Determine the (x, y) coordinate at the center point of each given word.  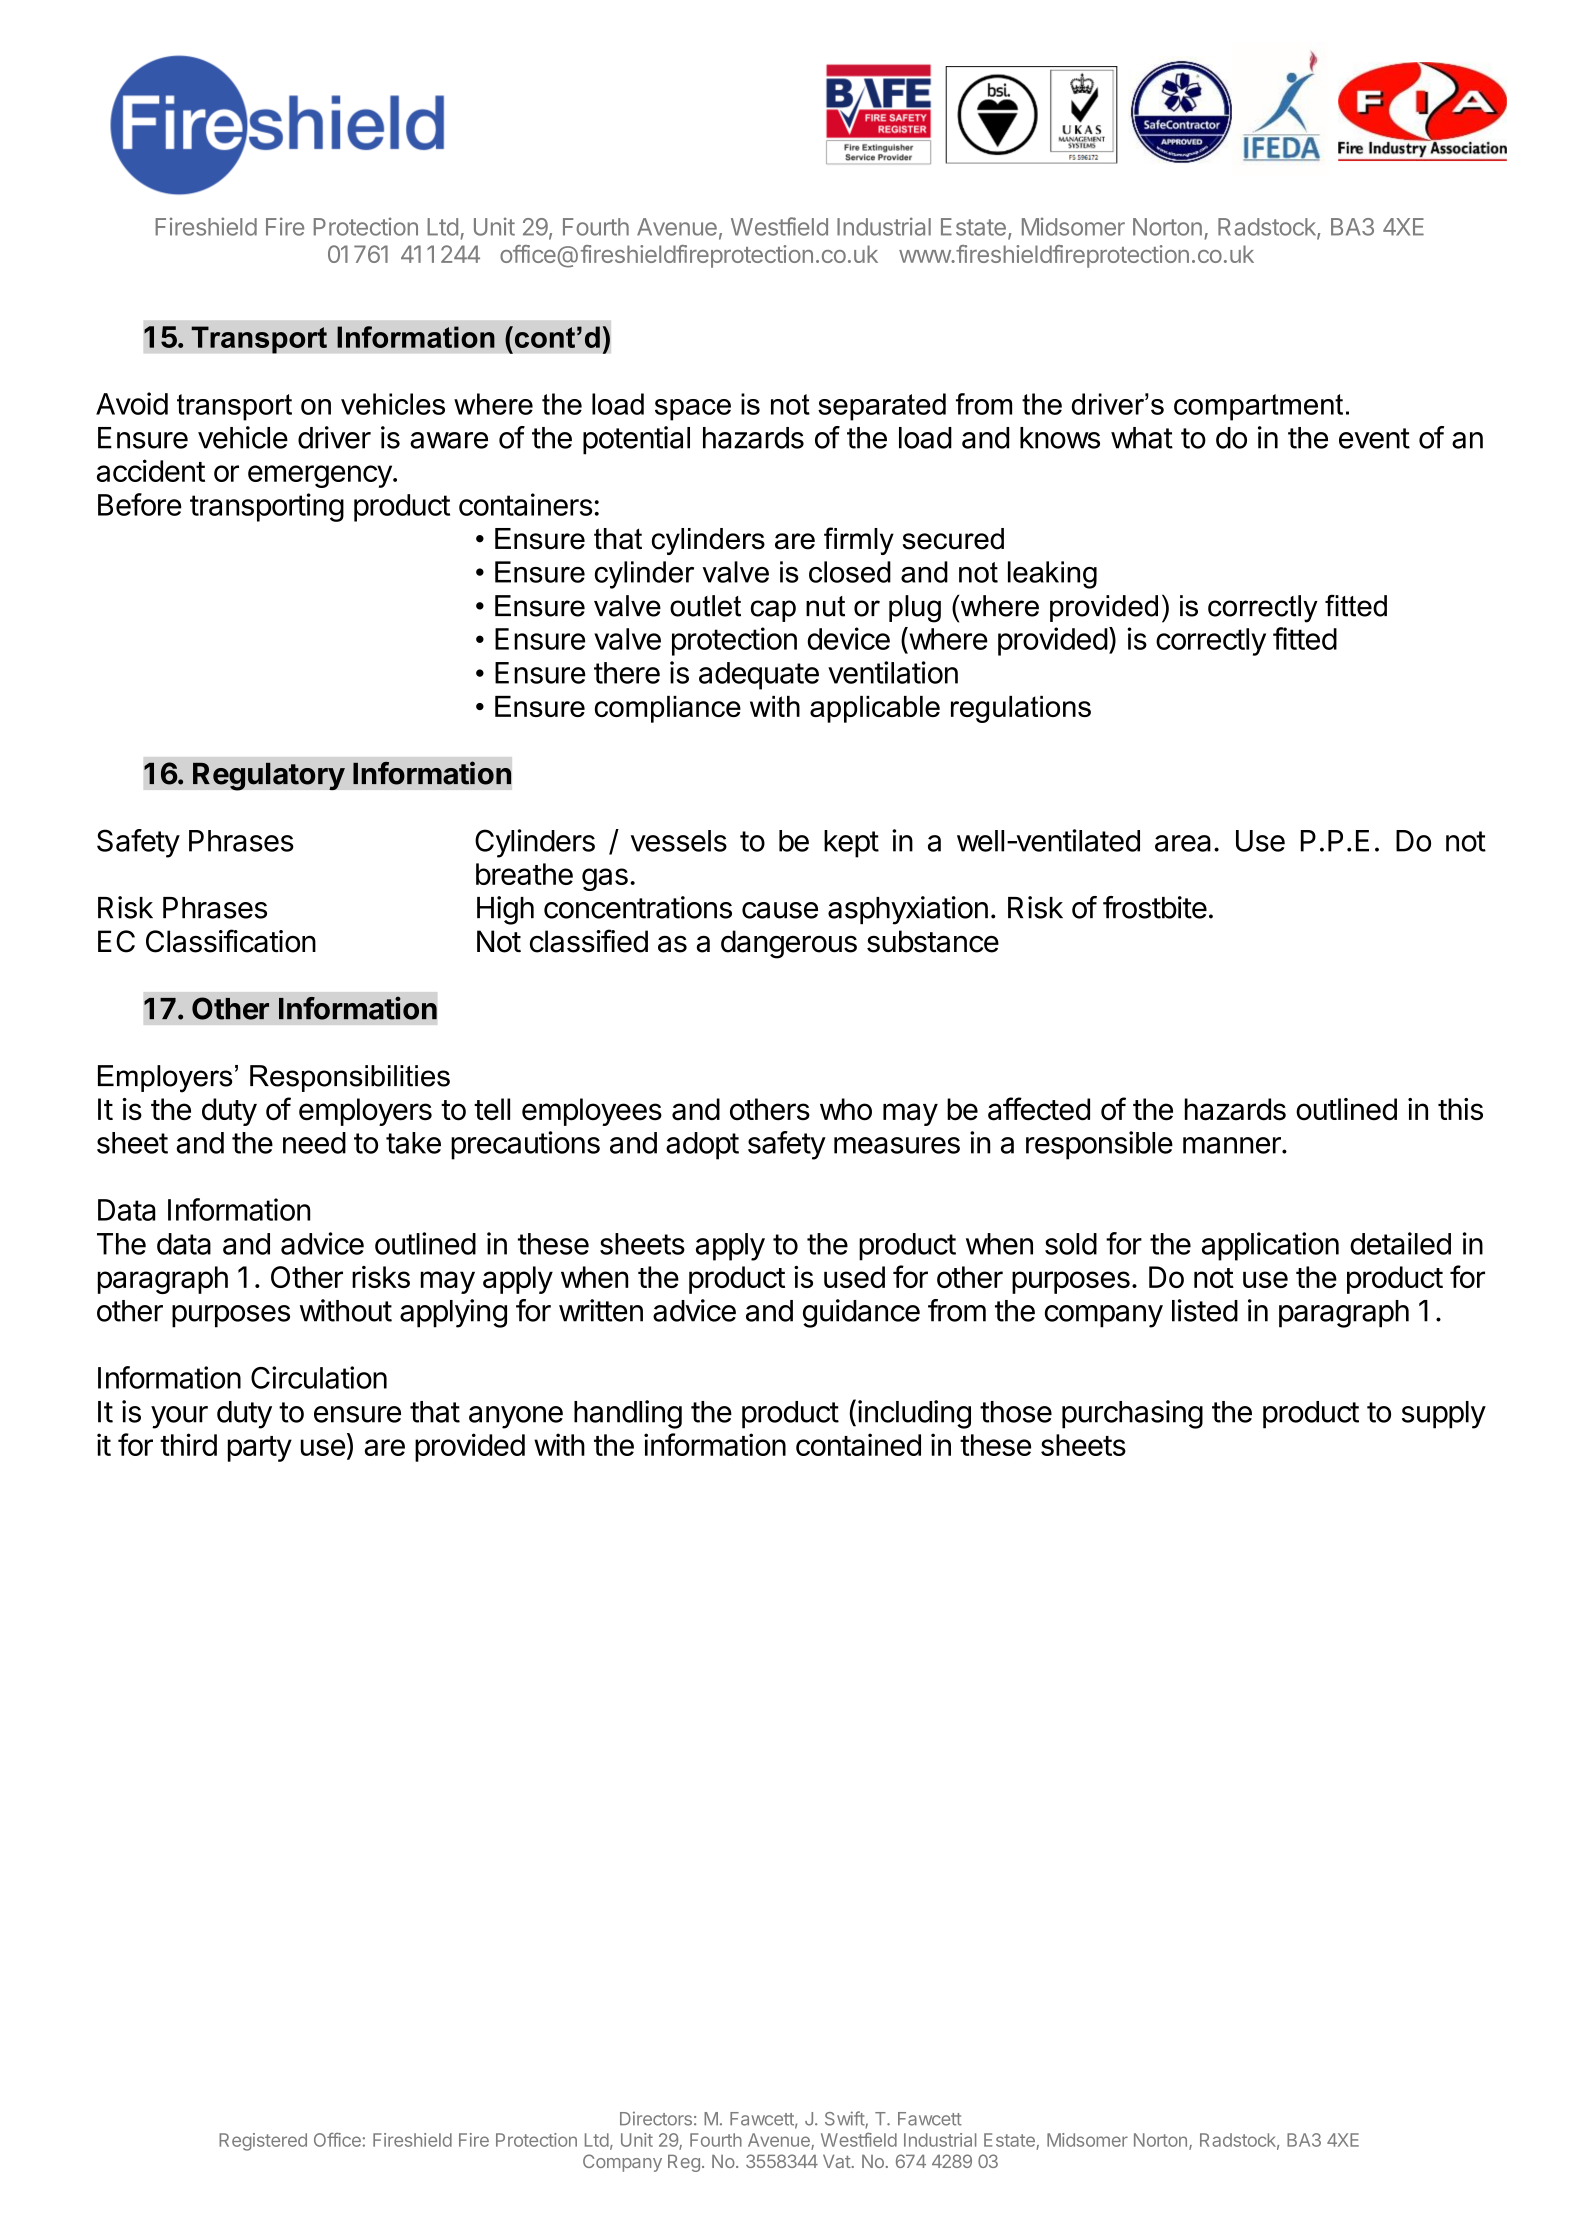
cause (780, 910)
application (1270, 1246)
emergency (320, 476)
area (1183, 843)
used (854, 1277)
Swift (845, 2119)
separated (882, 407)
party (260, 1449)
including (914, 1414)
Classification (231, 941)
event (1374, 438)
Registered (263, 2142)
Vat (837, 2161)
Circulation (319, 1377)
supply (1444, 1415)
